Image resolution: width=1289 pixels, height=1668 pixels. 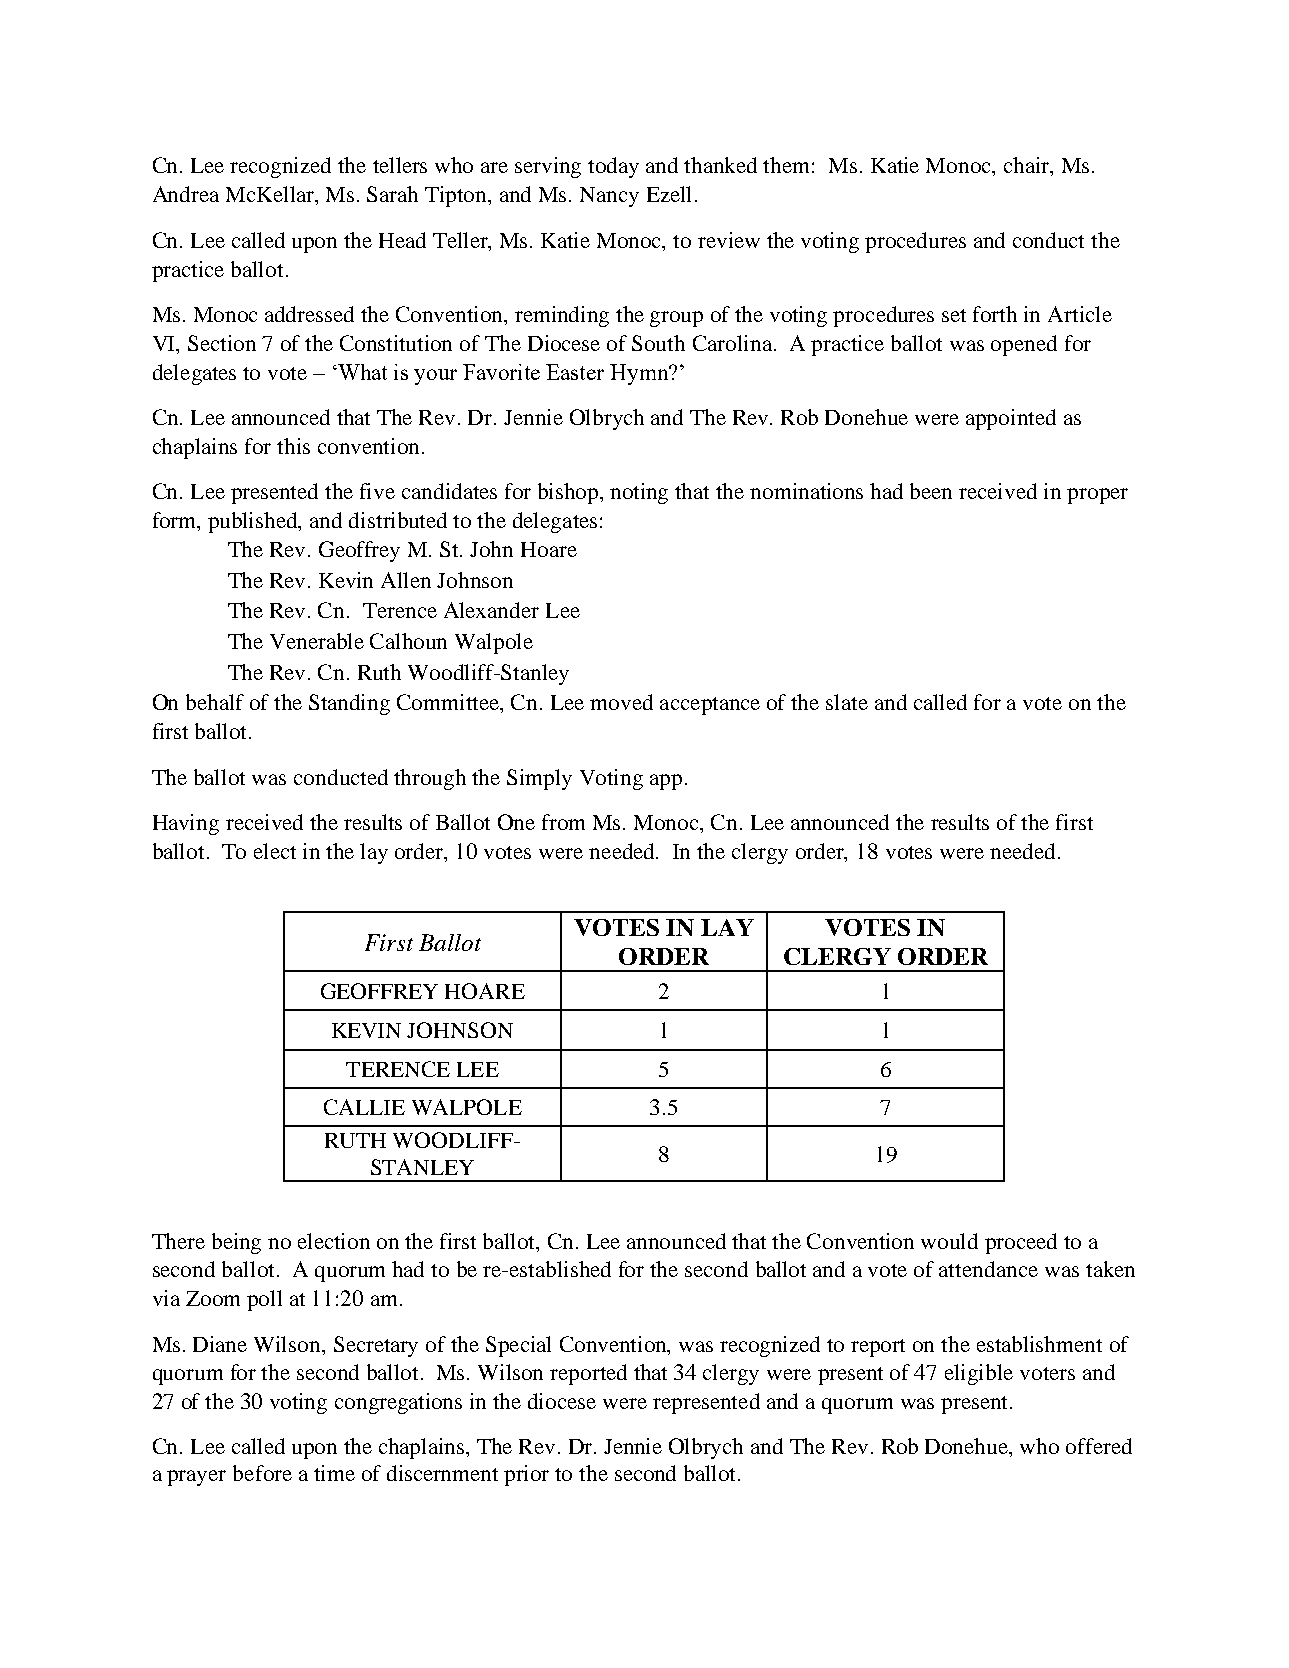 What do you see at coordinates (1028, 166) in the image?
I see `chair` at bounding box center [1028, 166].
